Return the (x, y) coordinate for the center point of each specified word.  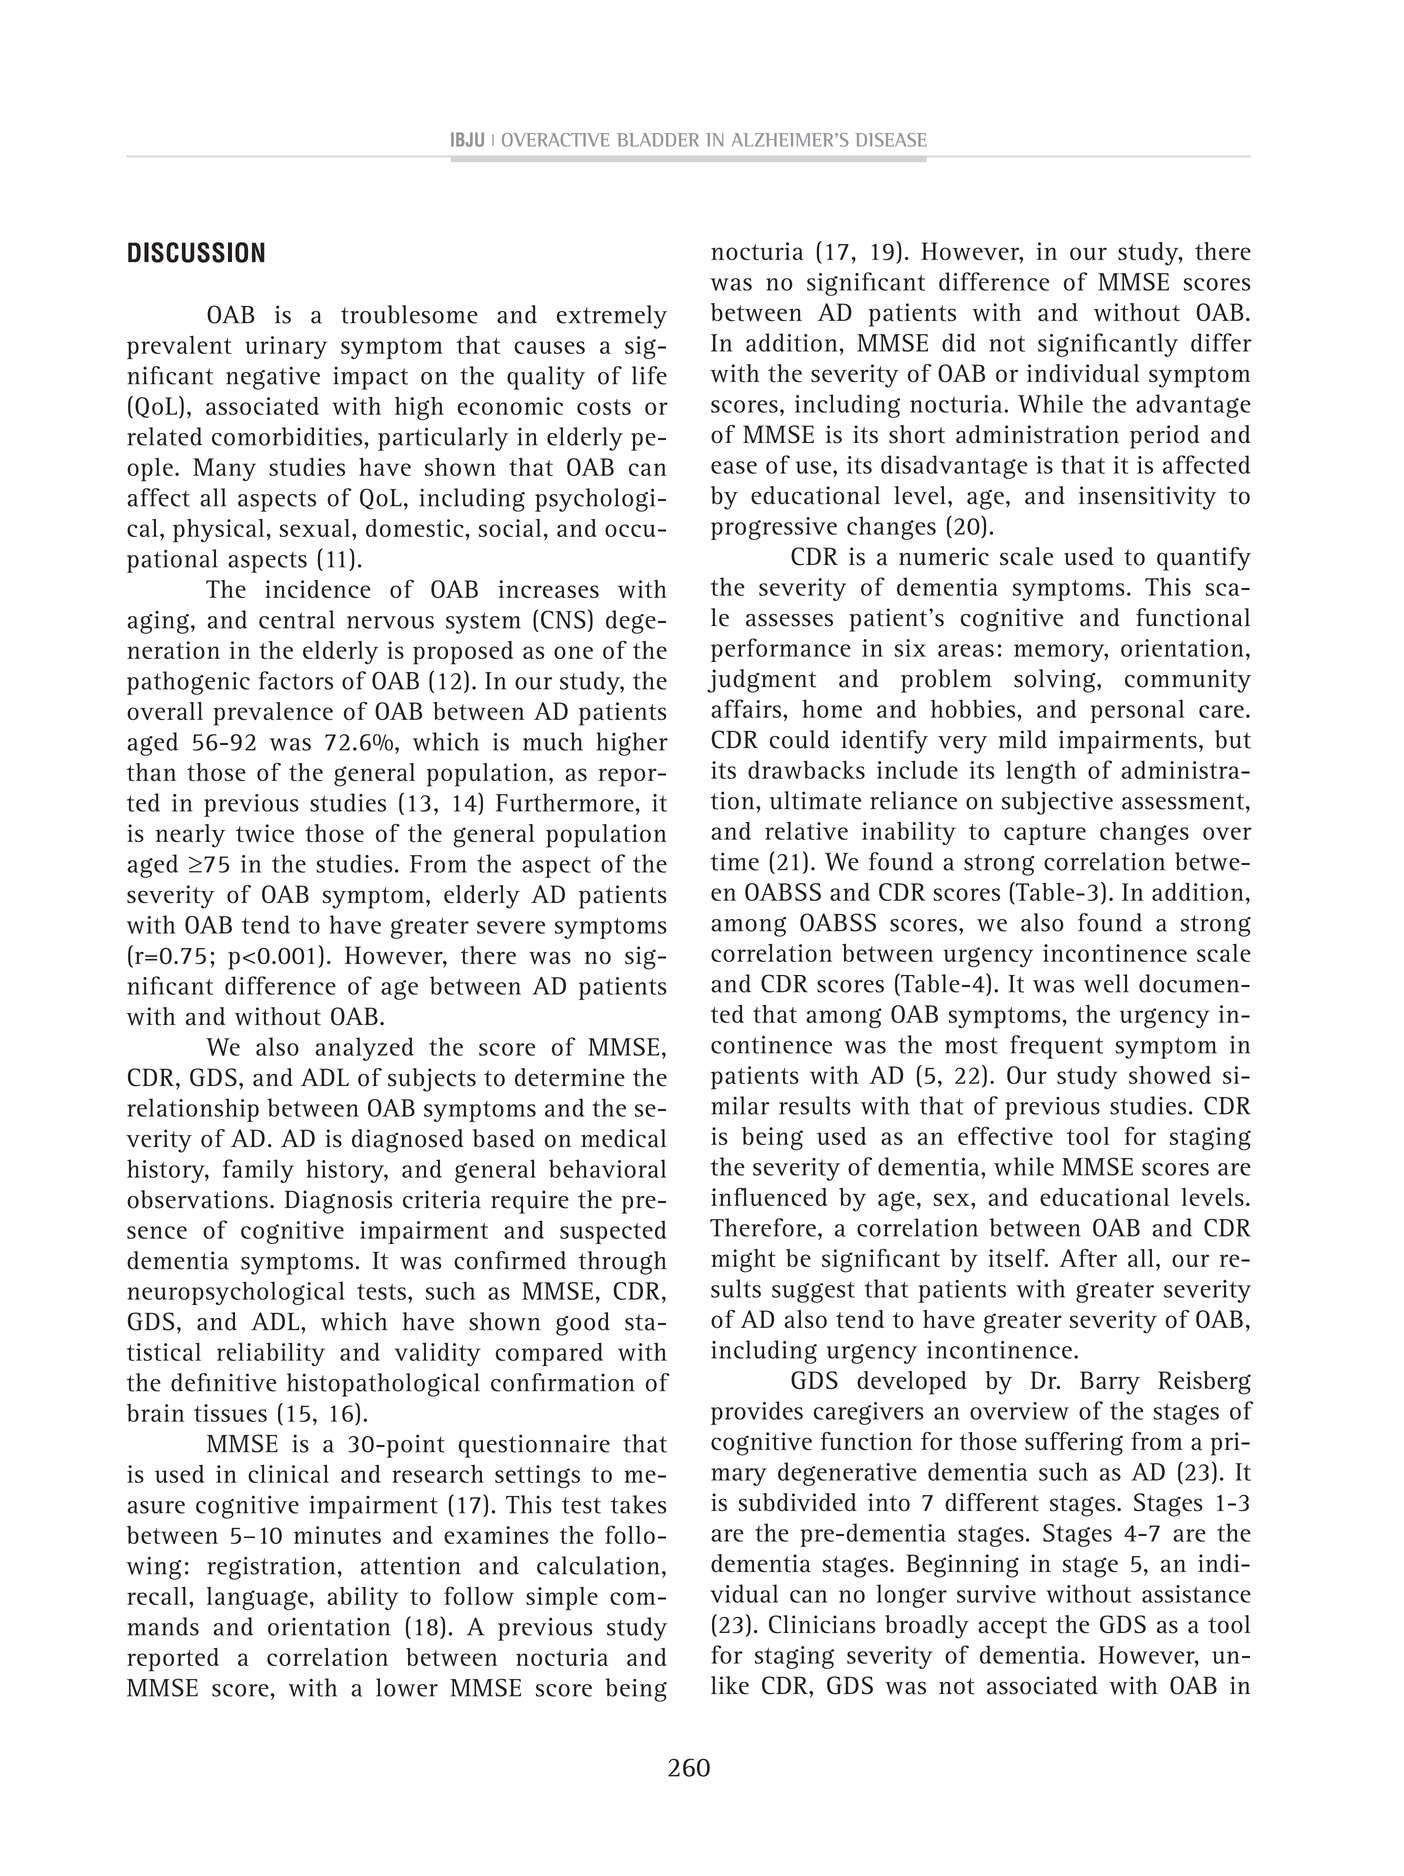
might (743, 1261)
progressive (774, 528)
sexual (316, 528)
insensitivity (1147, 498)
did (959, 342)
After (1088, 1258)
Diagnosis (338, 1202)
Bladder (658, 140)
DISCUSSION (196, 252)
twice (265, 833)
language (257, 1599)
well (1106, 983)
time (735, 861)
